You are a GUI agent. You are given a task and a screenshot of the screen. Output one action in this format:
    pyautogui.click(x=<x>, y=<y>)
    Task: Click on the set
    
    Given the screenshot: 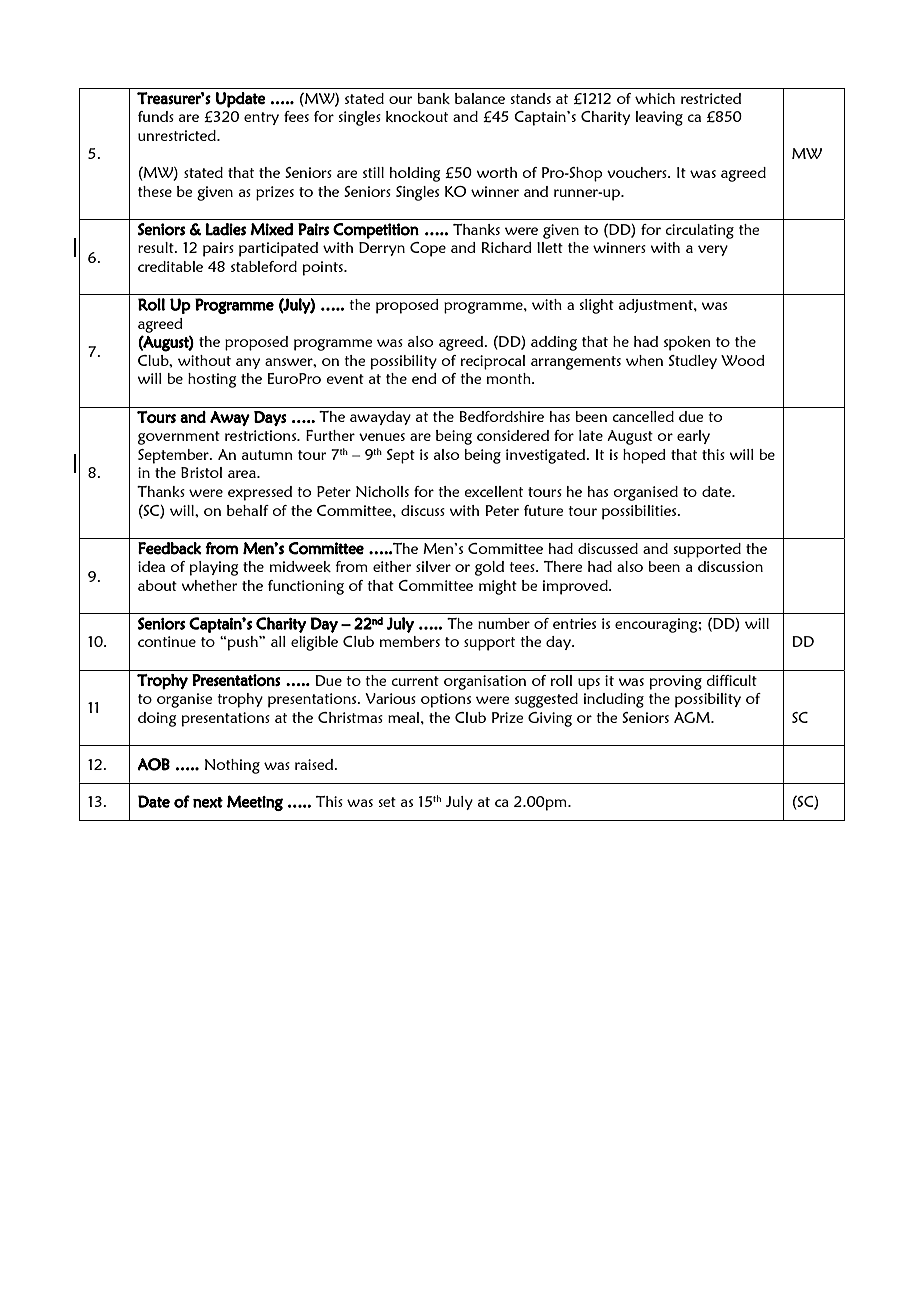 What is the action you would take?
    pyautogui.click(x=387, y=802)
